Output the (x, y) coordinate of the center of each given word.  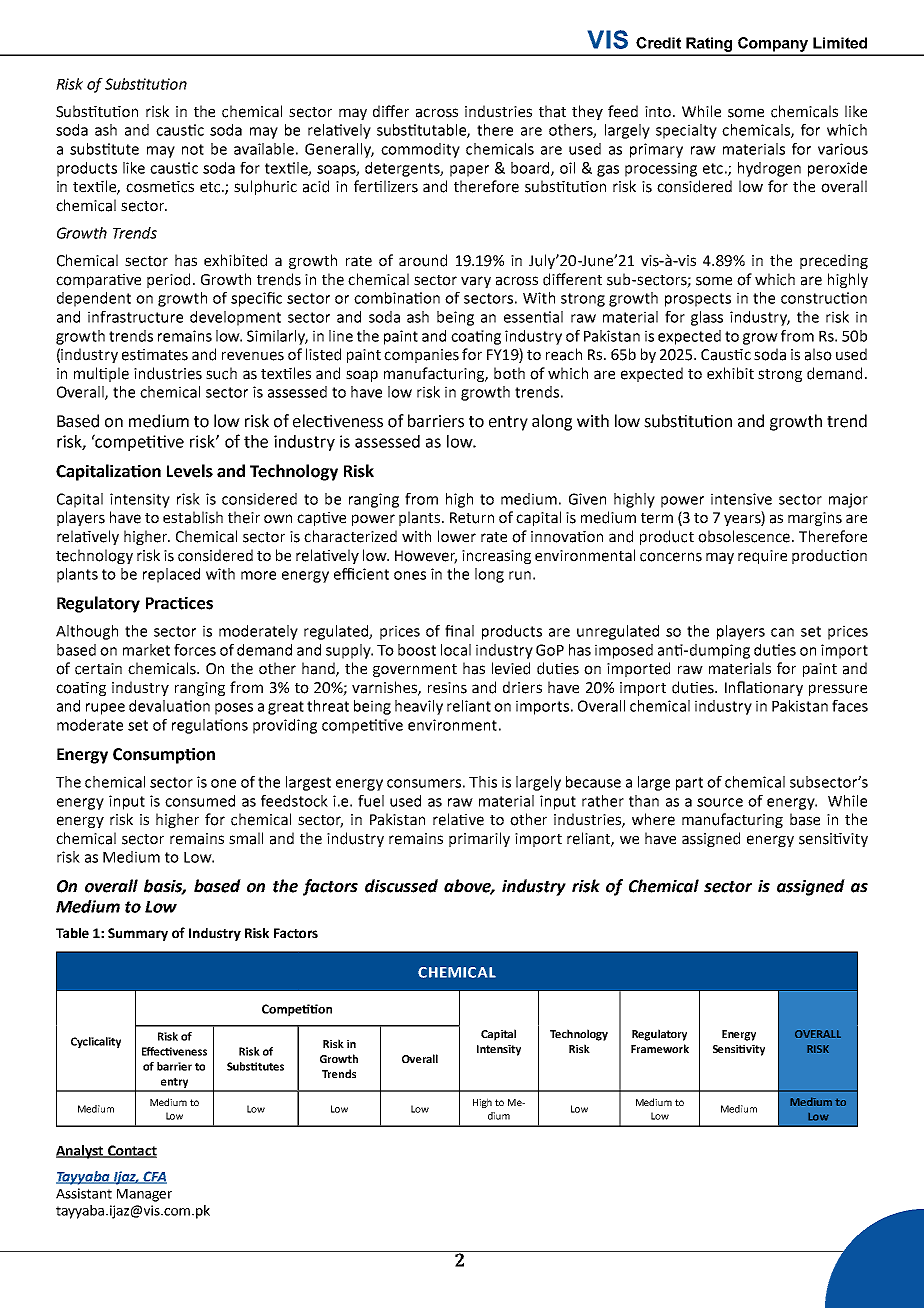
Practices (179, 603)
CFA (154, 1177)
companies (421, 356)
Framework (660, 1048)
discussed (401, 886)
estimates (155, 355)
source (720, 802)
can (782, 632)
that (552, 111)
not (193, 149)
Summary (138, 934)
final (459, 631)
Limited (840, 43)
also (818, 354)
